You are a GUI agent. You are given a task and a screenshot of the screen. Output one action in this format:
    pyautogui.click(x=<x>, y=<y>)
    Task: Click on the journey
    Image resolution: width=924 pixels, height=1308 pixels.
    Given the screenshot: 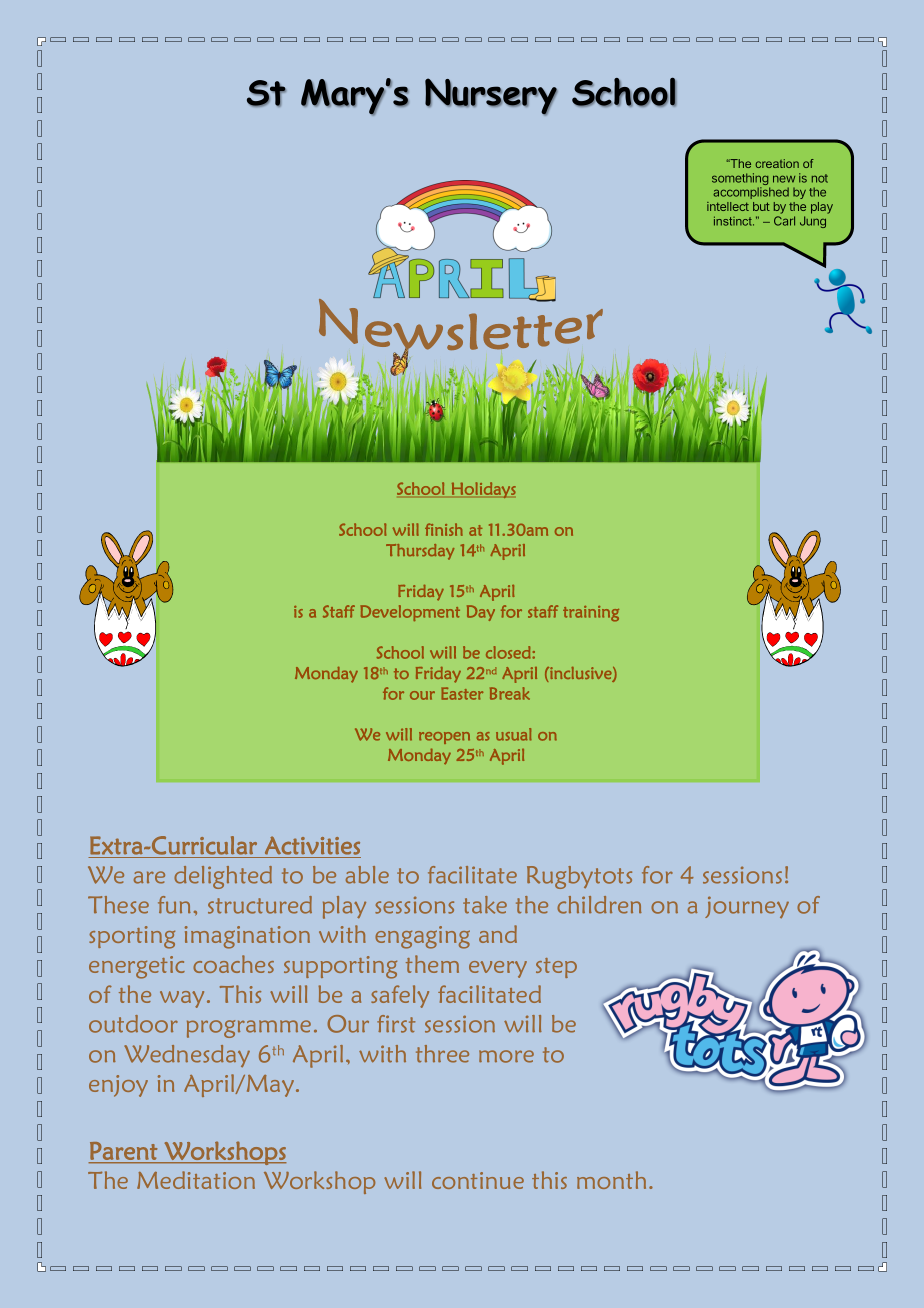 What is the action you would take?
    pyautogui.click(x=747, y=907)
